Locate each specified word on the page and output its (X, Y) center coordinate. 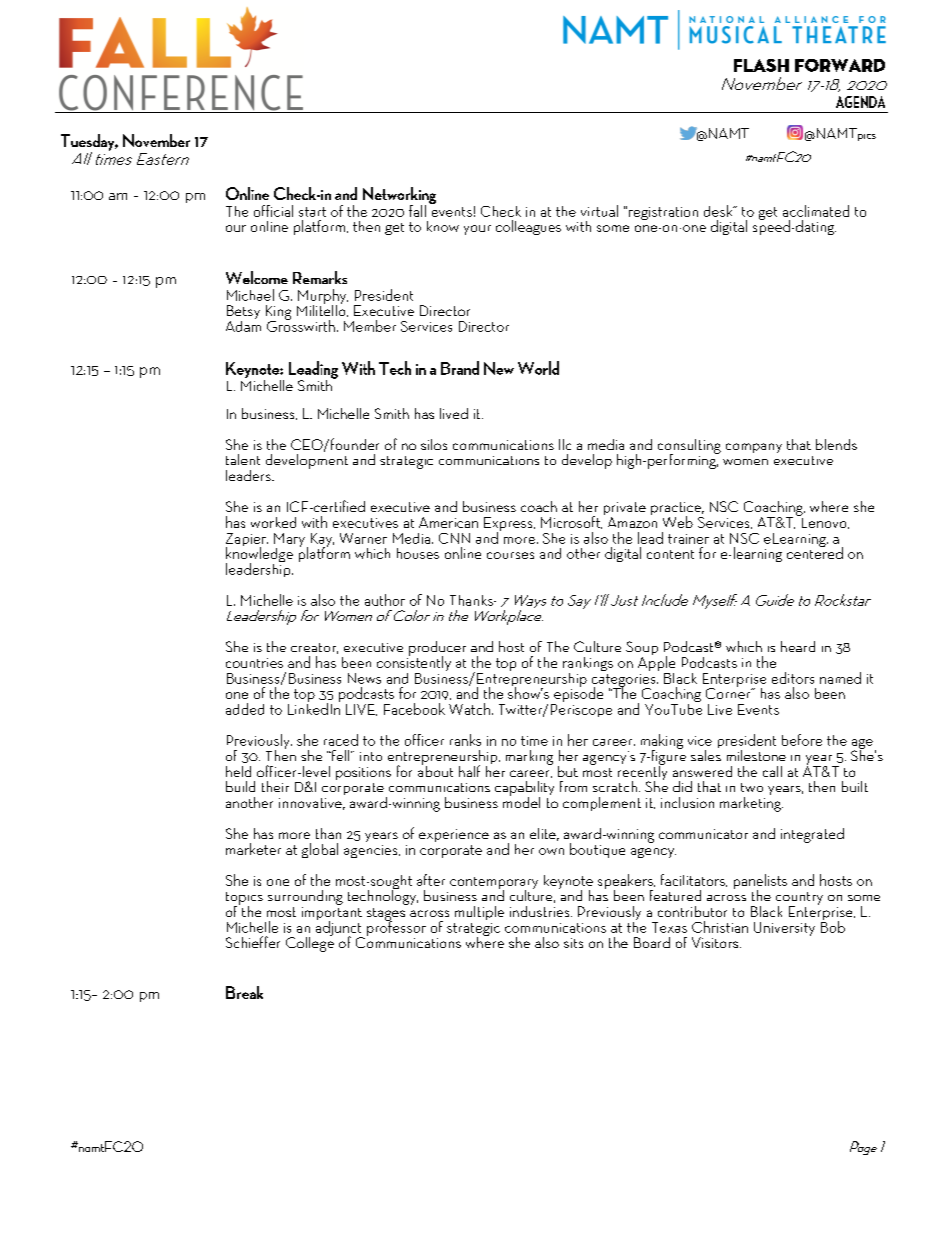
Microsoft (571, 522)
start (312, 212)
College (310, 943)
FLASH (761, 65)
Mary (289, 541)
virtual (599, 211)
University (784, 929)
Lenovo (824, 522)
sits (573, 943)
